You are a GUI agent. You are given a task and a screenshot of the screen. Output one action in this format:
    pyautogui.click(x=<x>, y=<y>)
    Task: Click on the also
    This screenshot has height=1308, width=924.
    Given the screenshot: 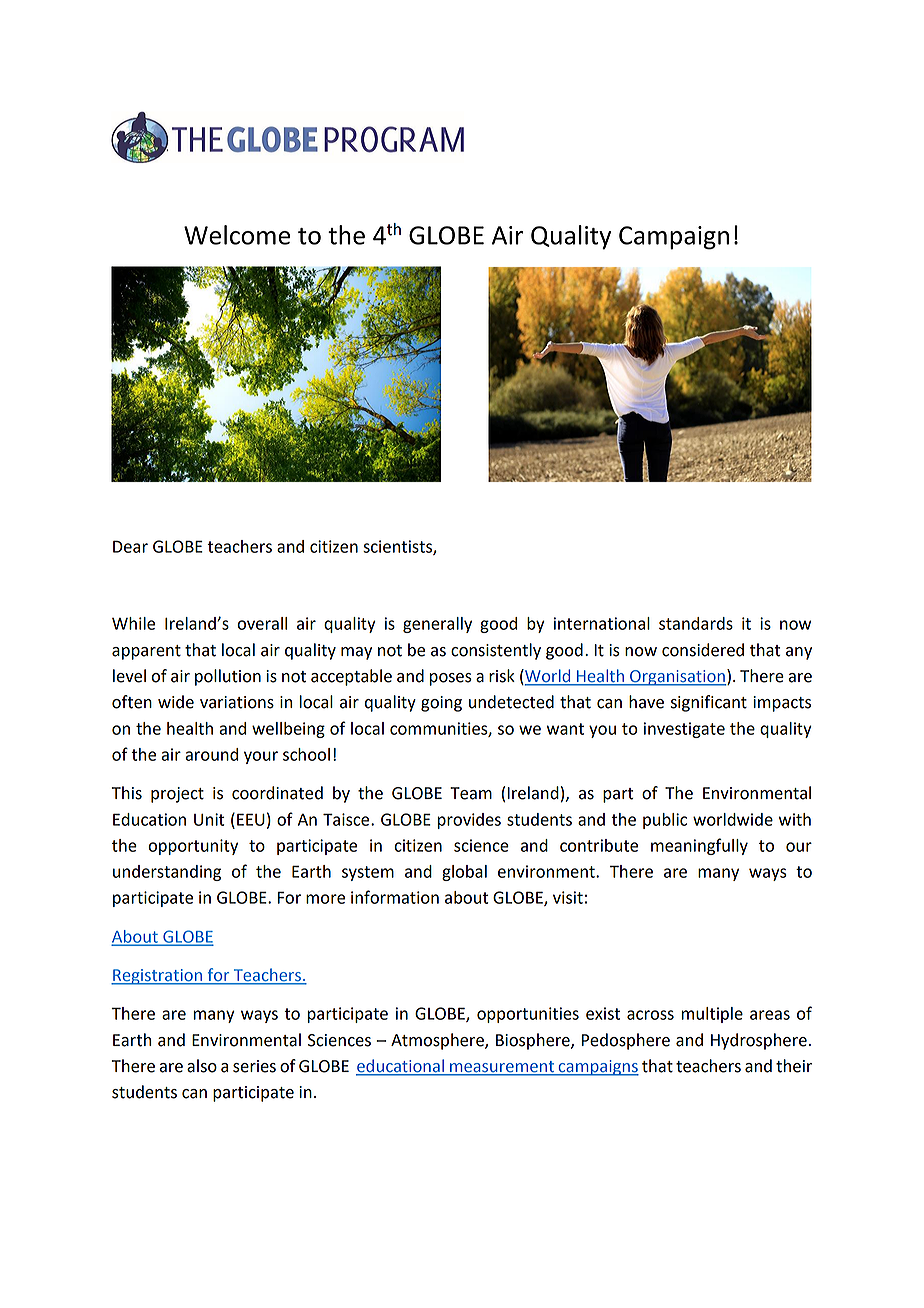 What is the action you would take?
    pyautogui.click(x=202, y=1066)
